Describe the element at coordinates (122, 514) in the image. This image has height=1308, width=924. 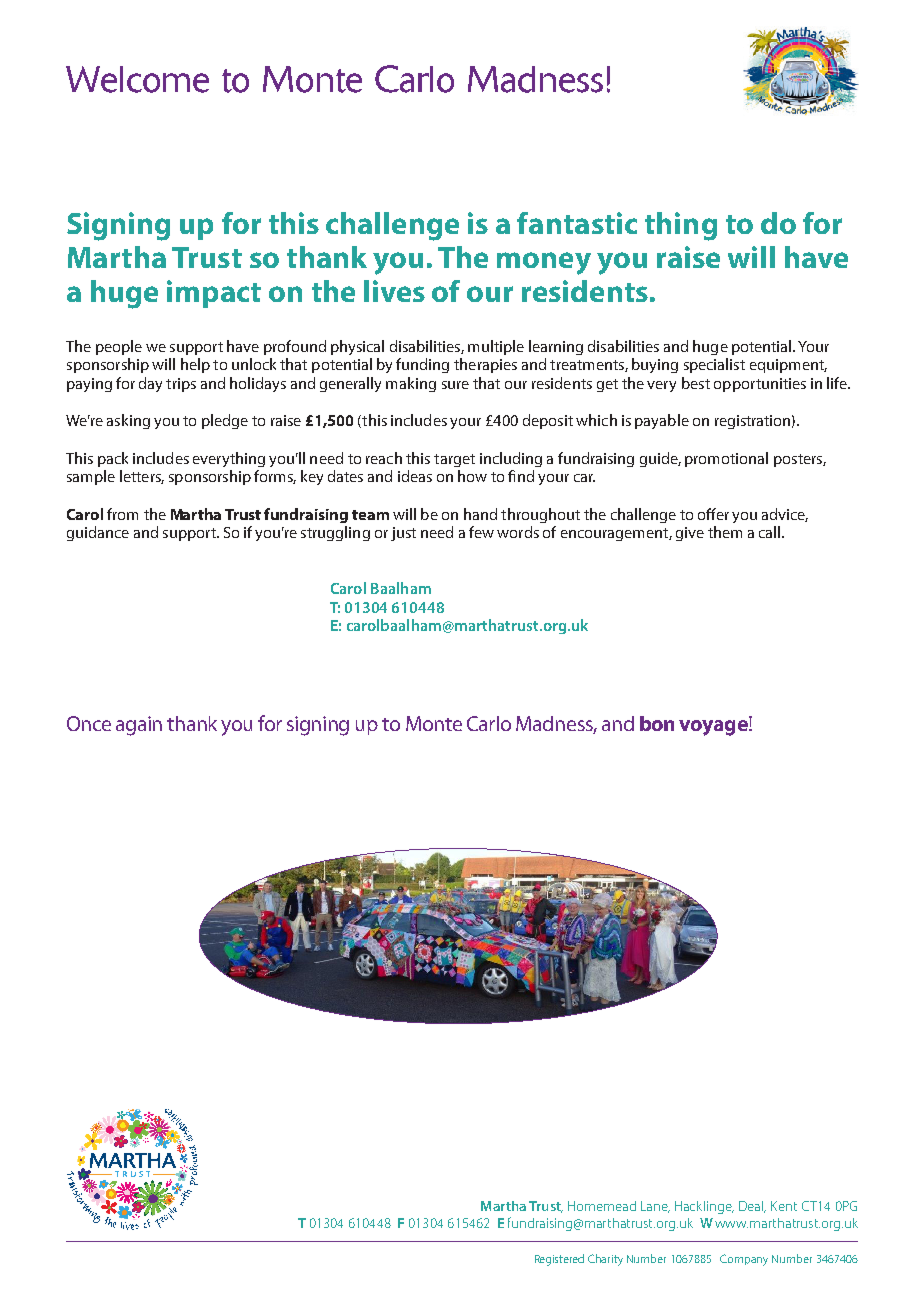
I see `from` at that location.
